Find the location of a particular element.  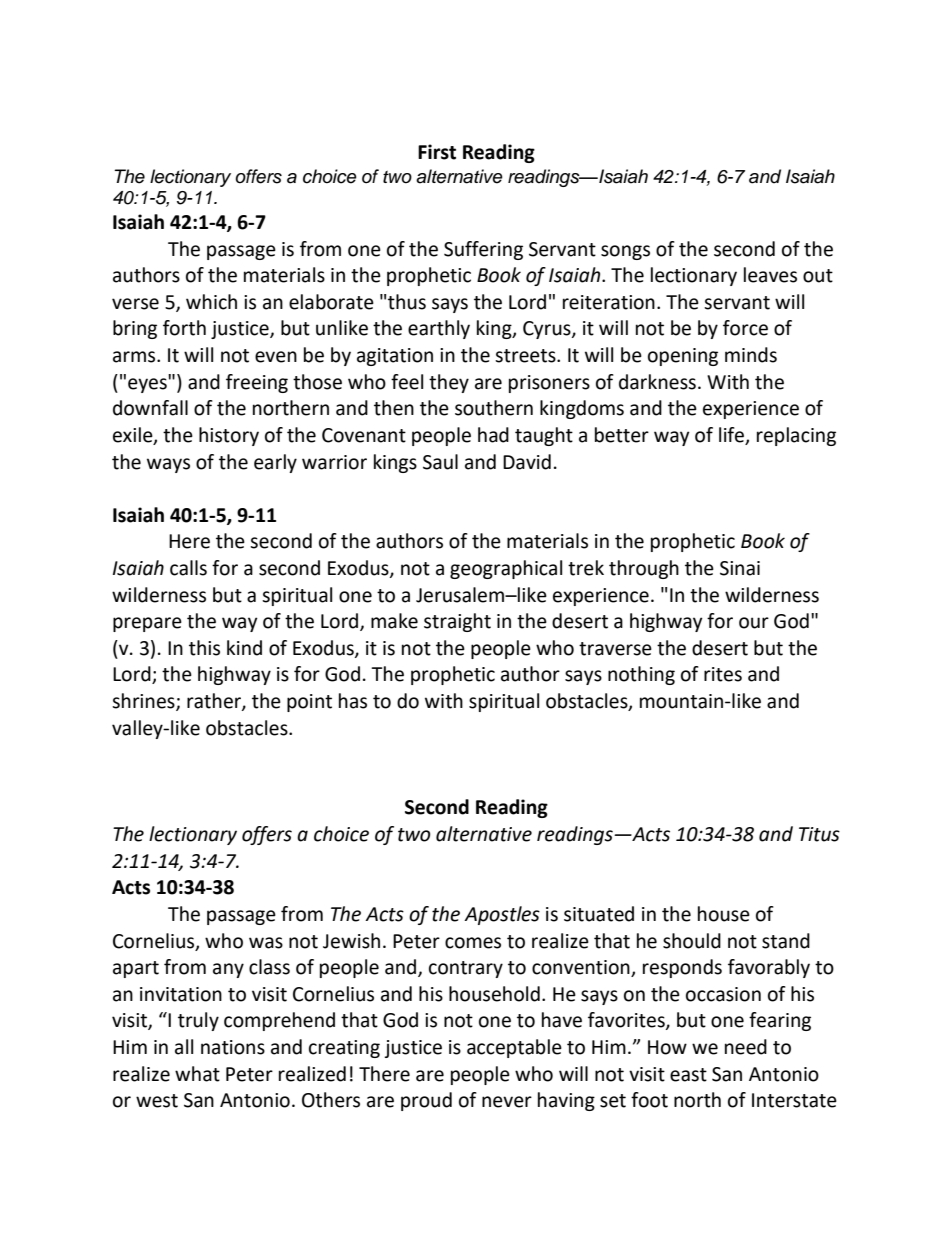

Sinai is located at coordinates (740, 568).
